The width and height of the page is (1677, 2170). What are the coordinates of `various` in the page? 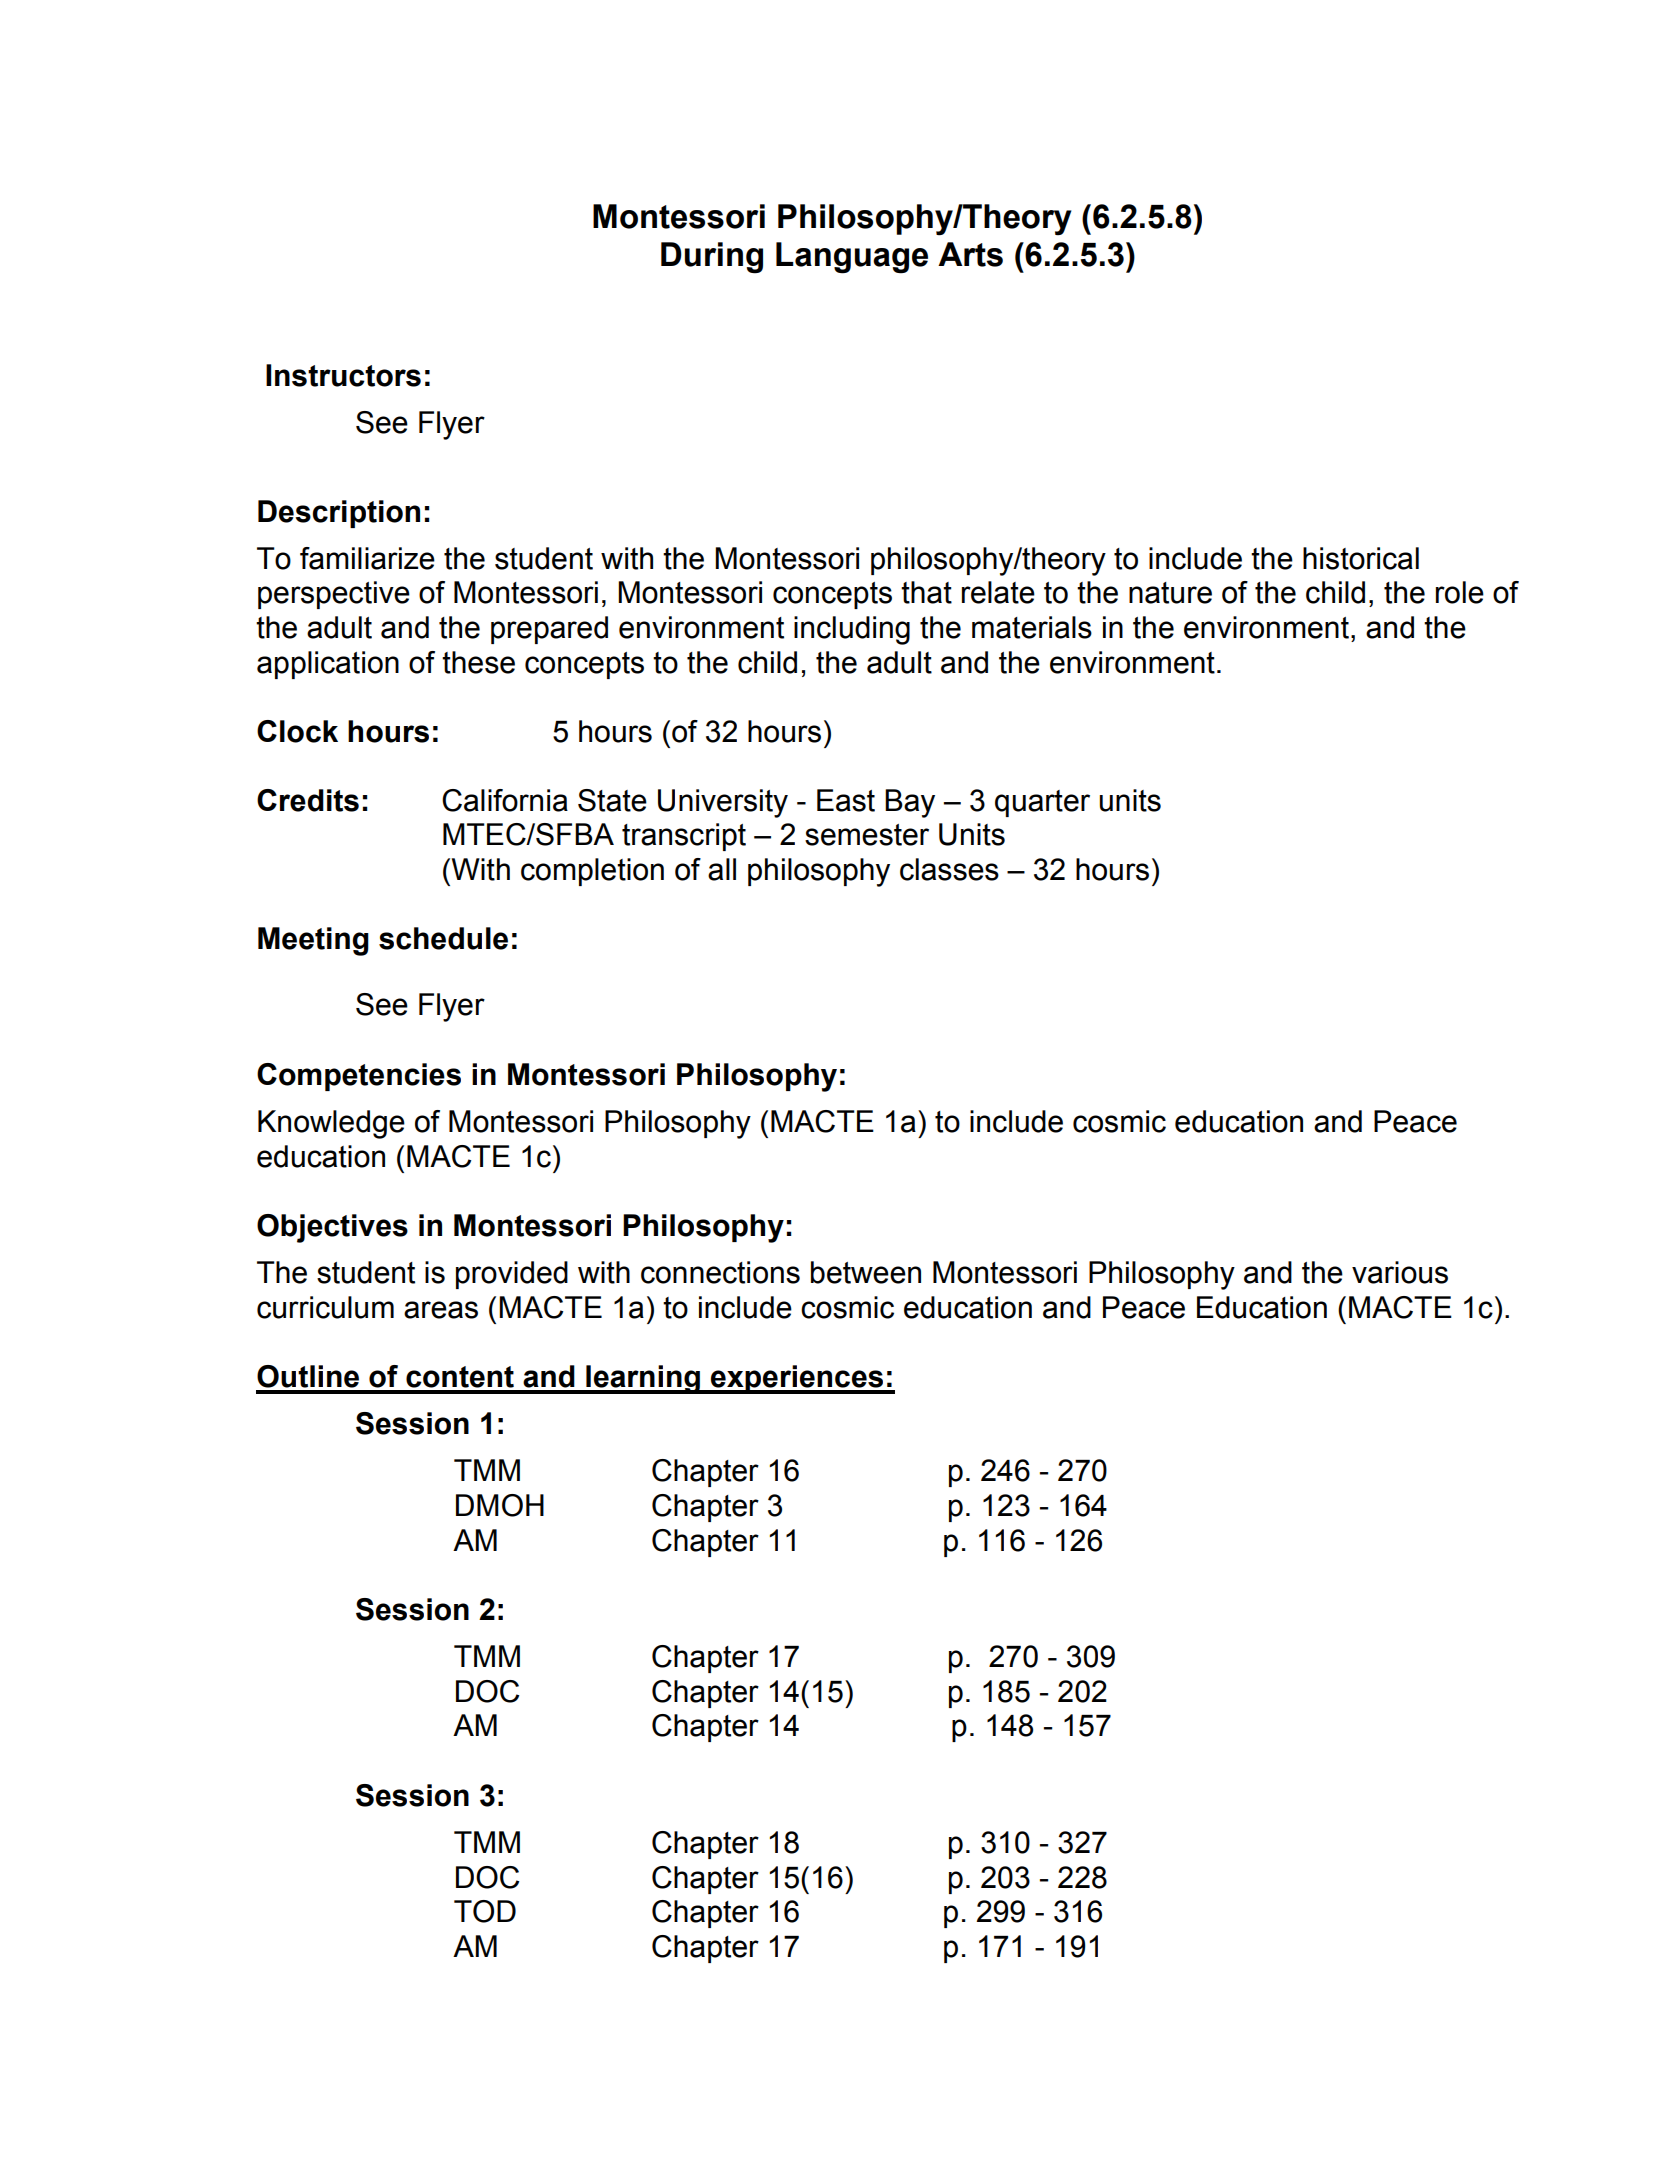 It's located at (1400, 1272).
